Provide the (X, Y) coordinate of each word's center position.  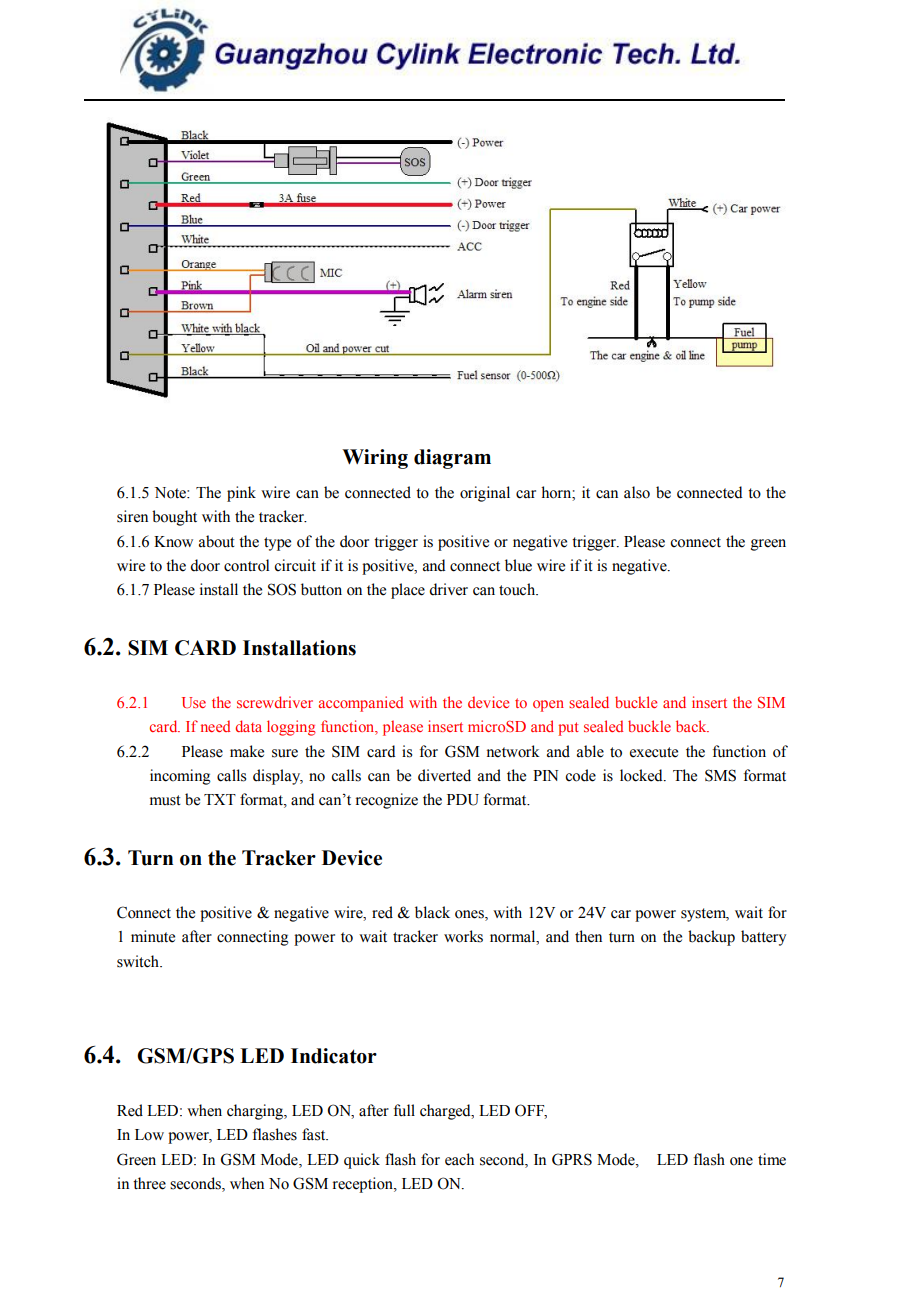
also (637, 492)
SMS (720, 775)
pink (241, 494)
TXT (220, 799)
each (459, 1159)
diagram (452, 459)
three (149, 1183)
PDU (463, 800)
